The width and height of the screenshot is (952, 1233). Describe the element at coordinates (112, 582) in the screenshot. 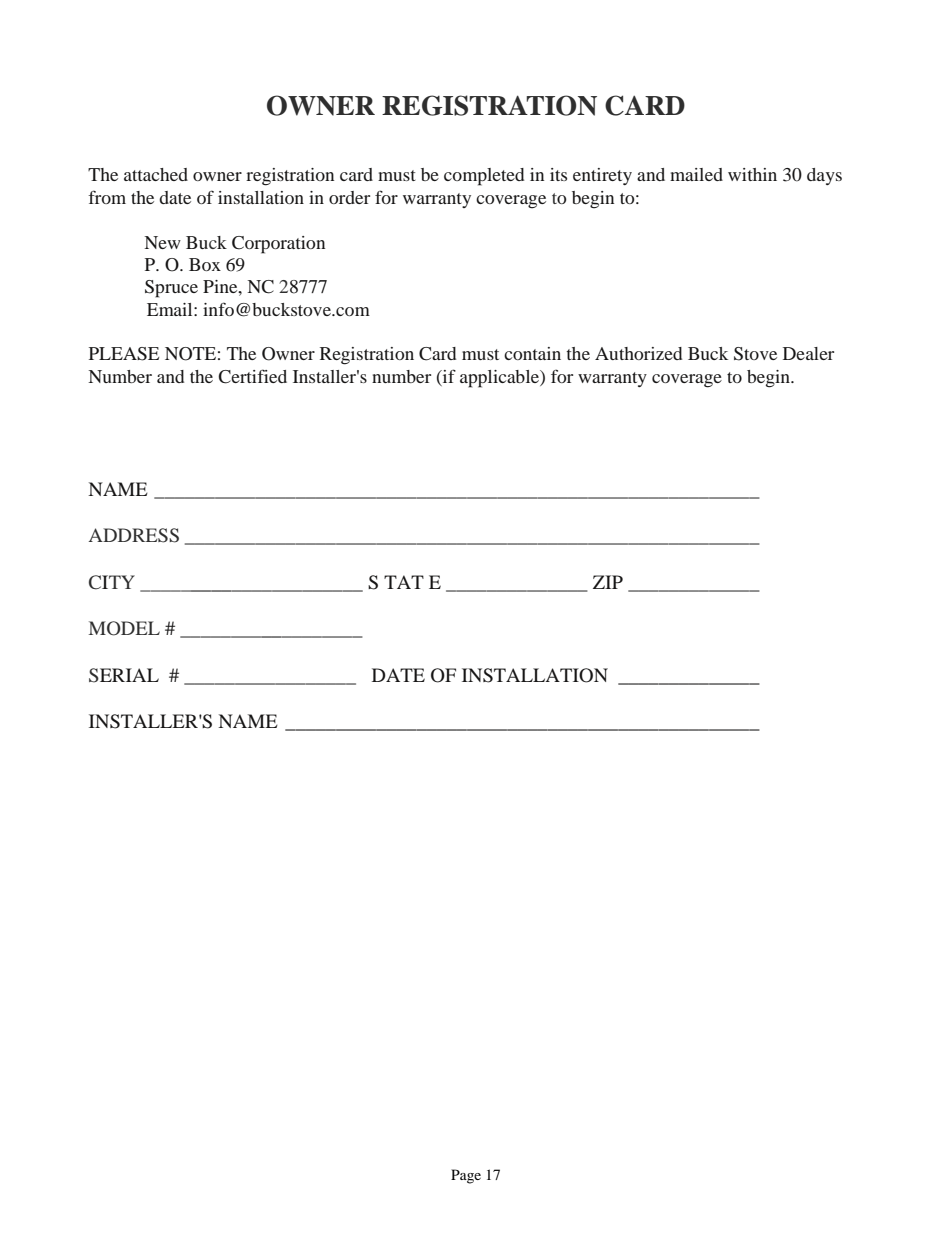

I see `CITY` at that location.
